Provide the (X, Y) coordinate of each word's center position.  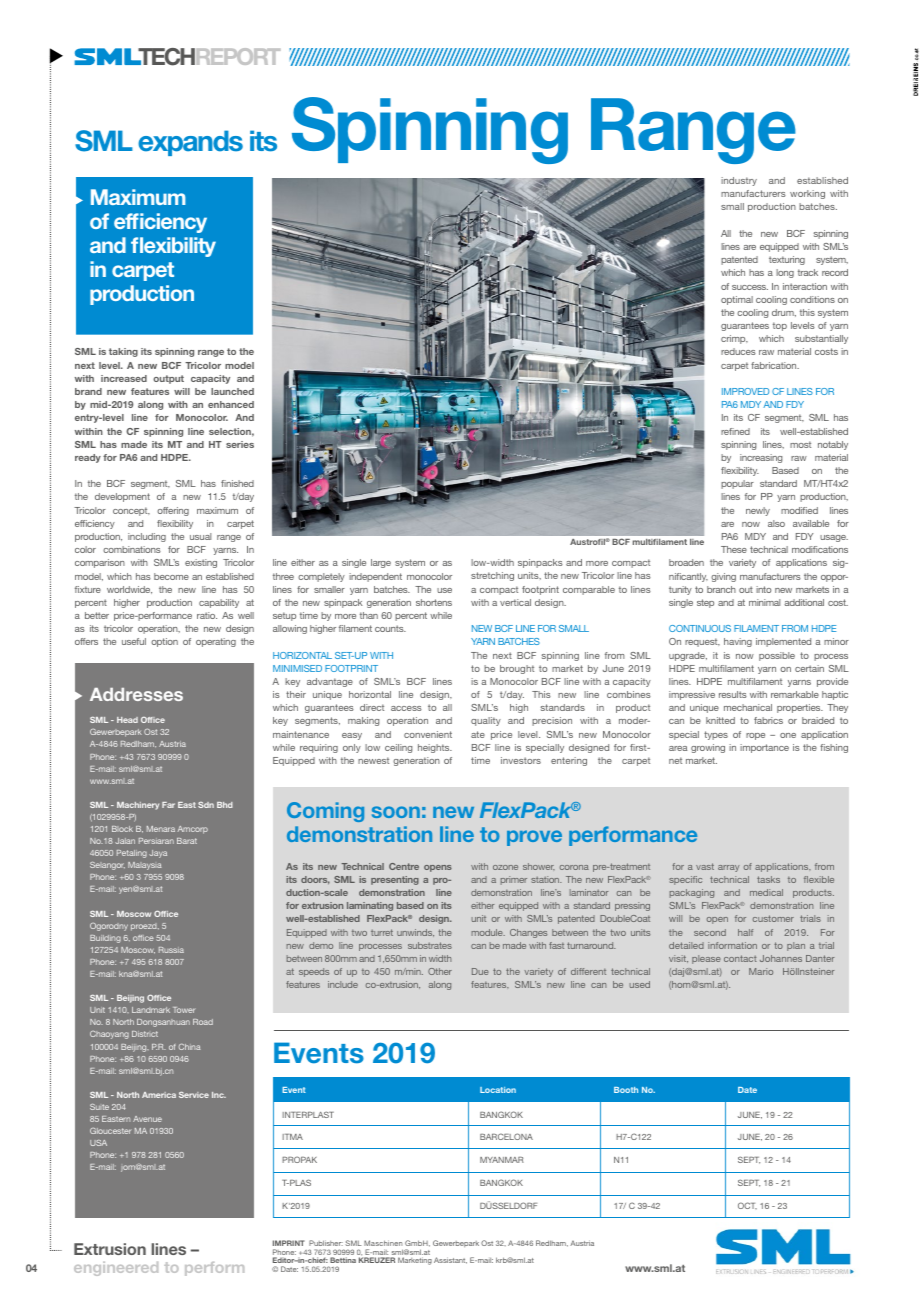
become (171, 576)
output (168, 379)
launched (232, 391)
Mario (761, 971)
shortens (434, 602)
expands (190, 143)
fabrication (775, 365)
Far (168, 805)
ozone (505, 867)
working (807, 194)
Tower (184, 1010)
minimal (764, 602)
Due (480, 971)
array (729, 868)
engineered (116, 1269)
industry (739, 181)
